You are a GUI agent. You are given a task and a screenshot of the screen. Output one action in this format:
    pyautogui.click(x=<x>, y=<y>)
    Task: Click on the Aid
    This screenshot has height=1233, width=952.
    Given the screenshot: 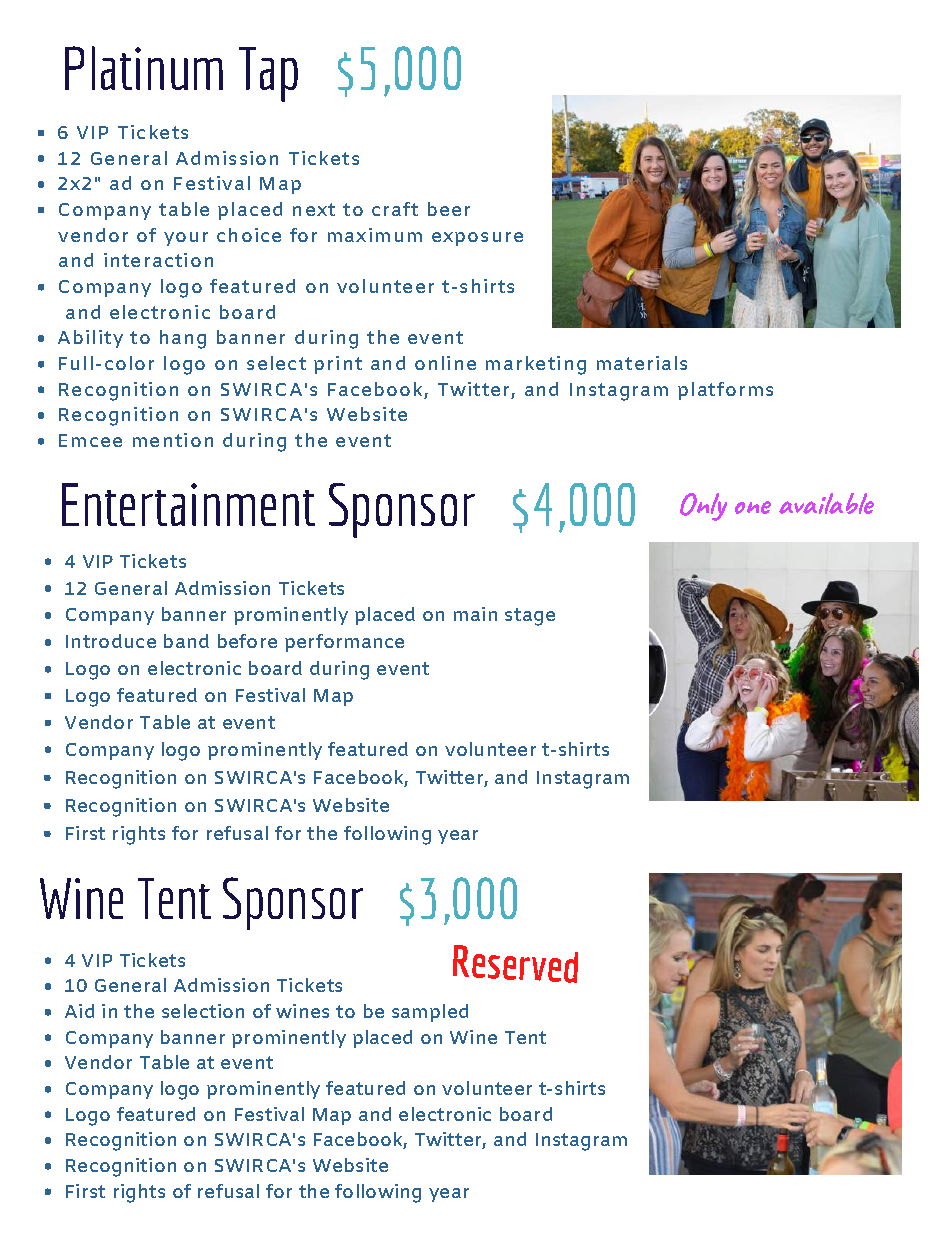 What is the action you would take?
    pyautogui.click(x=79, y=1011)
